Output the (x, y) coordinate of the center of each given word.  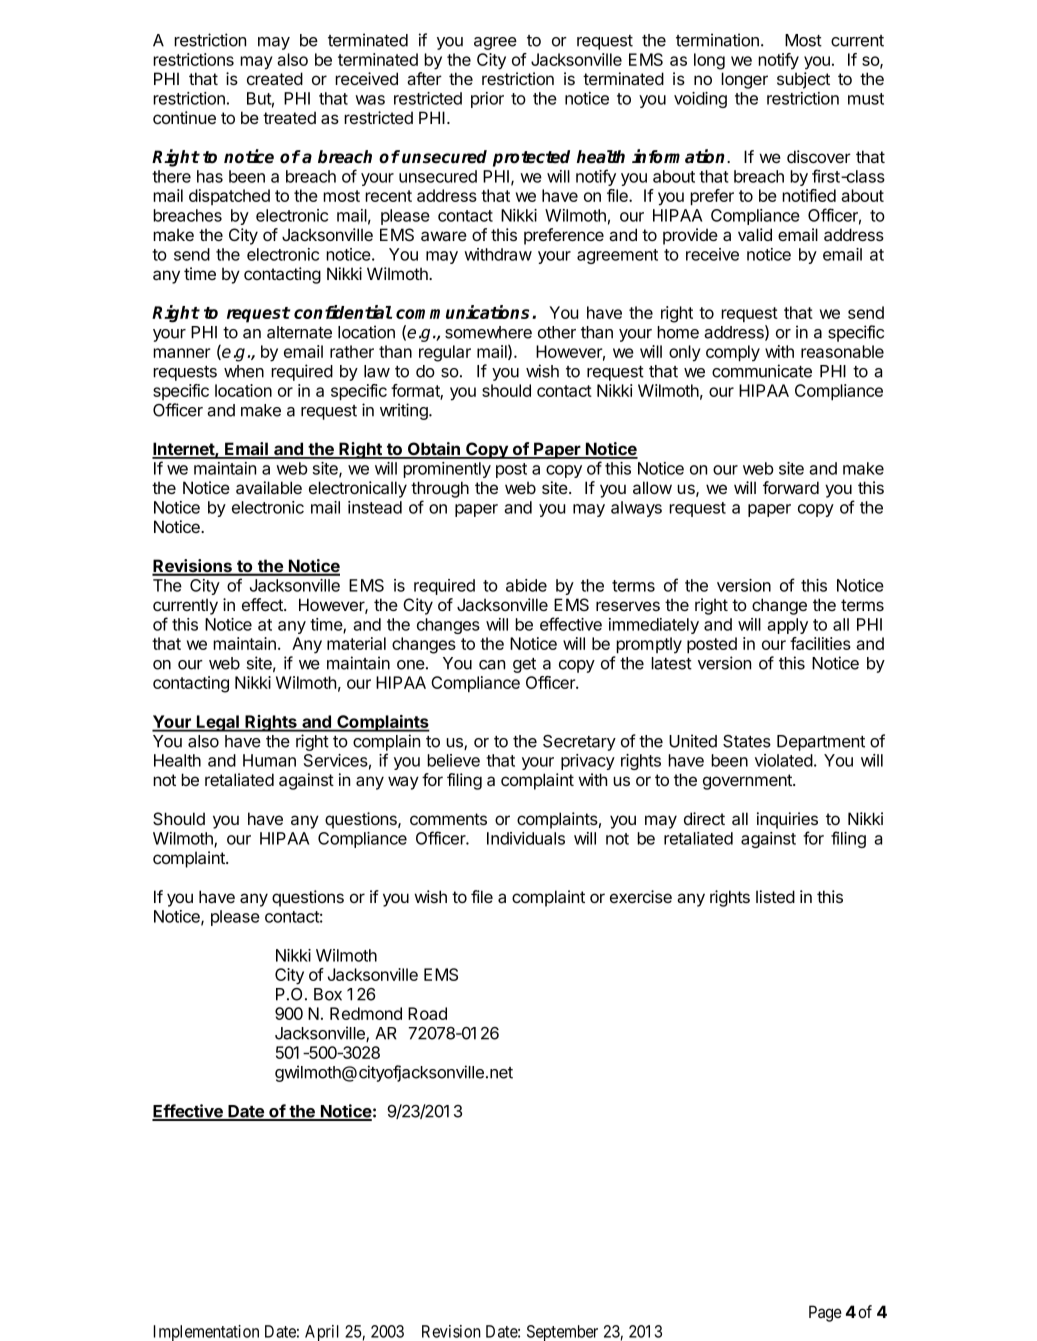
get (524, 665)
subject (803, 80)
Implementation (206, 1333)
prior (487, 100)
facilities (820, 643)
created (275, 79)
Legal (218, 723)
